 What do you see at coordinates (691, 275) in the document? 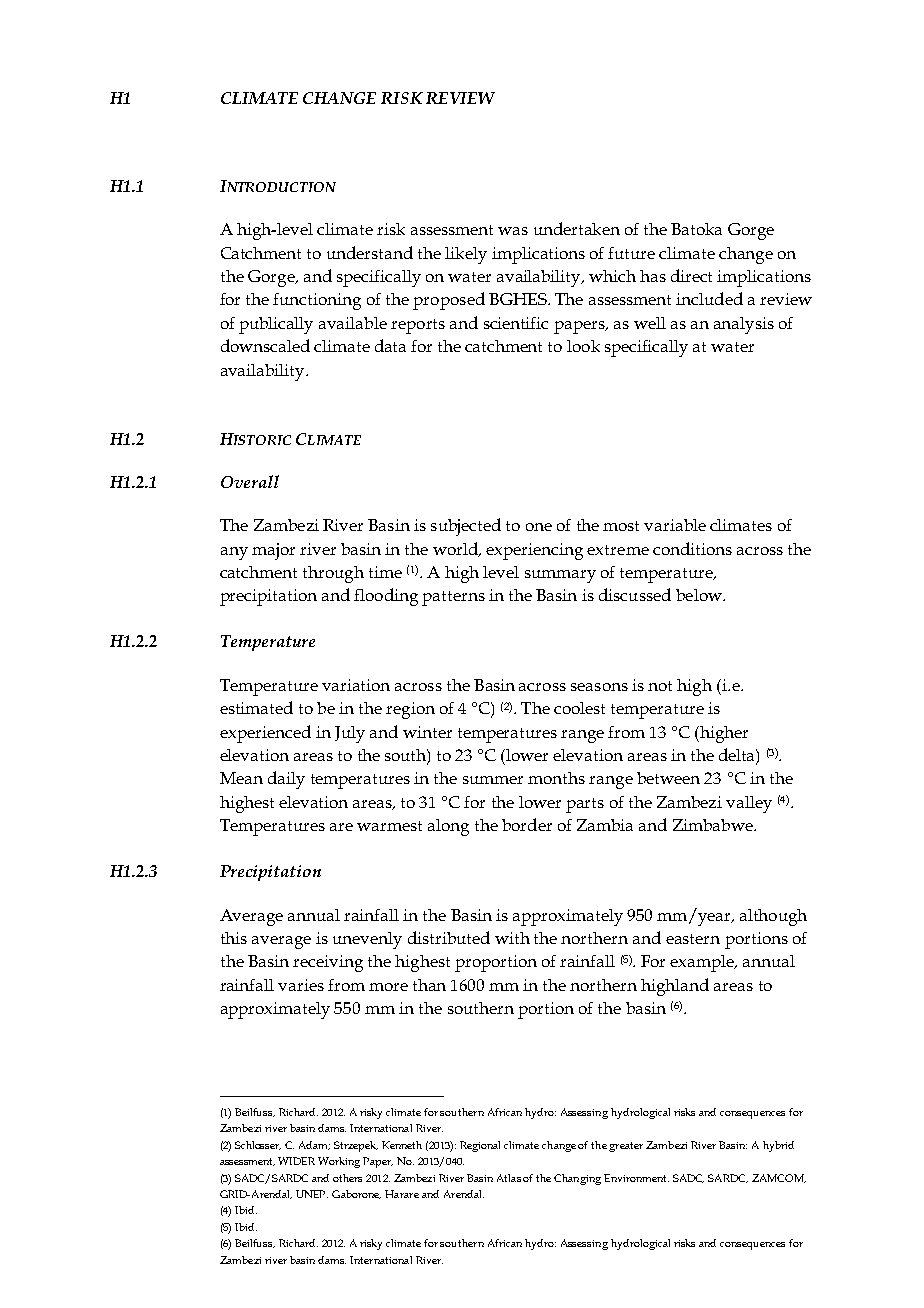
I see `direct` at bounding box center [691, 275].
